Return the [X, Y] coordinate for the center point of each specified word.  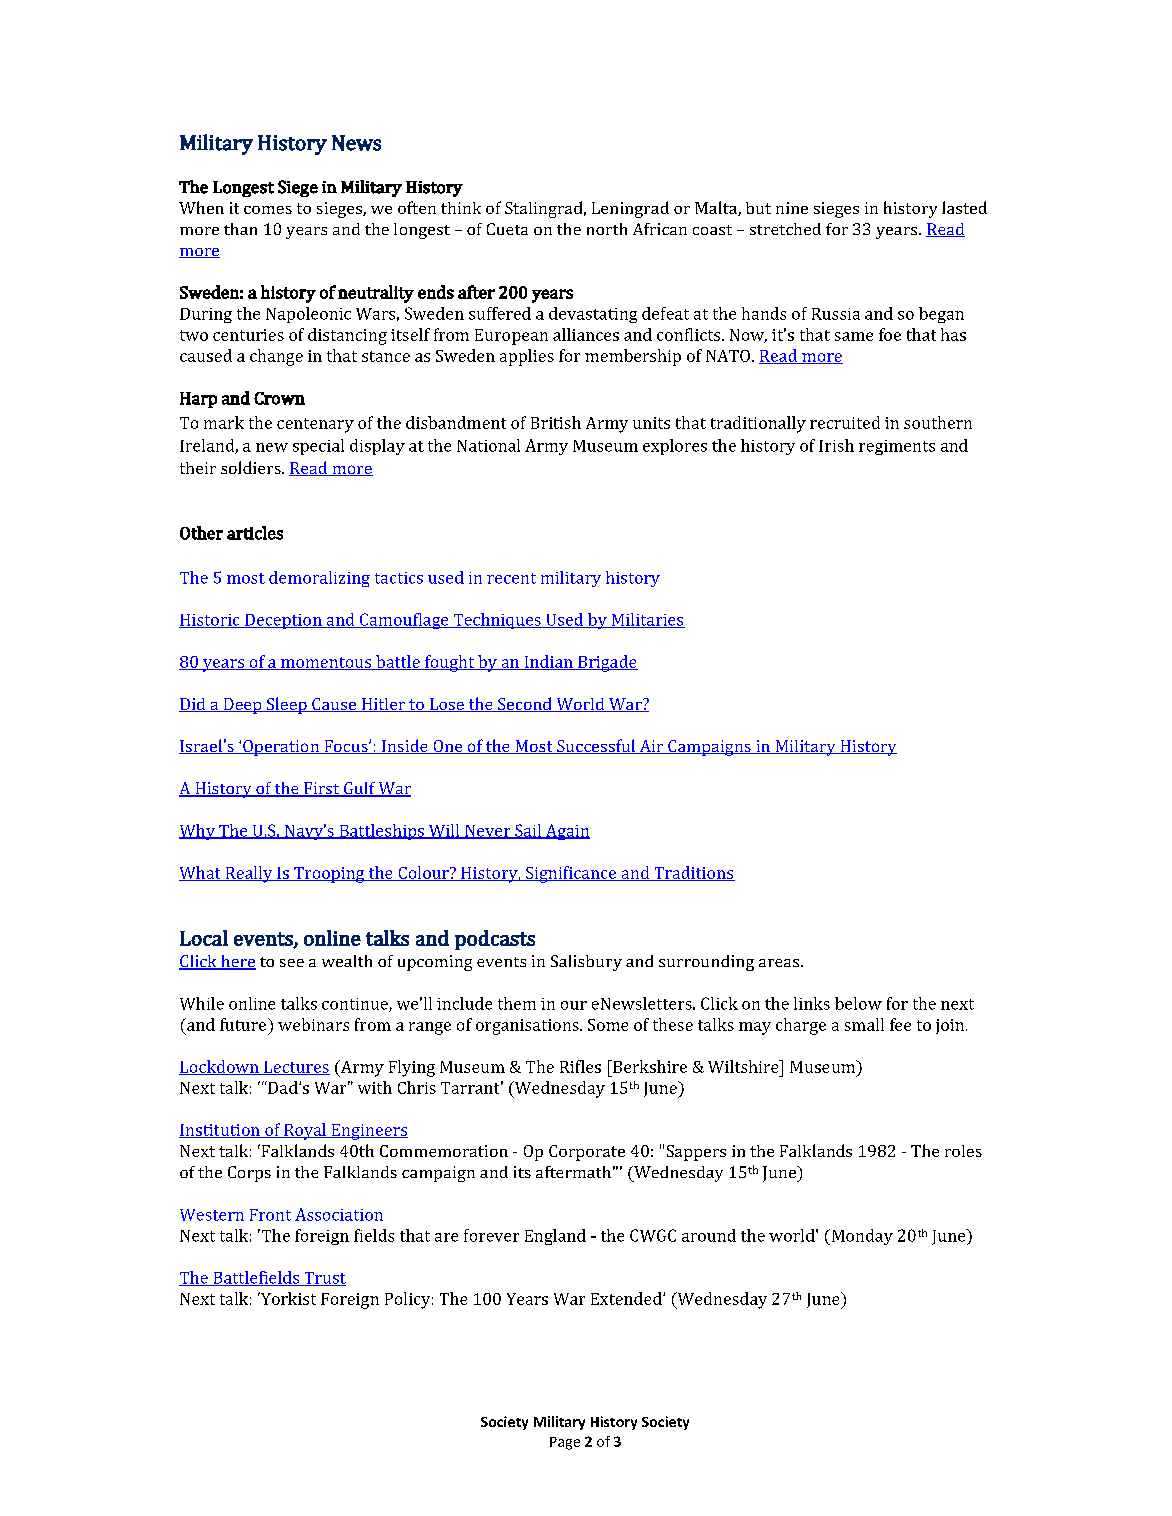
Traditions [693, 873]
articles [255, 533]
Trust [324, 1279]
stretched [785, 229]
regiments [897, 447]
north [607, 229]
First [322, 789]
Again [566, 832]
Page [565, 1443]
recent [511, 578]
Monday [862, 1237]
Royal [305, 1131]
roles [963, 1151]
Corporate [587, 1153]
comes [268, 210]
